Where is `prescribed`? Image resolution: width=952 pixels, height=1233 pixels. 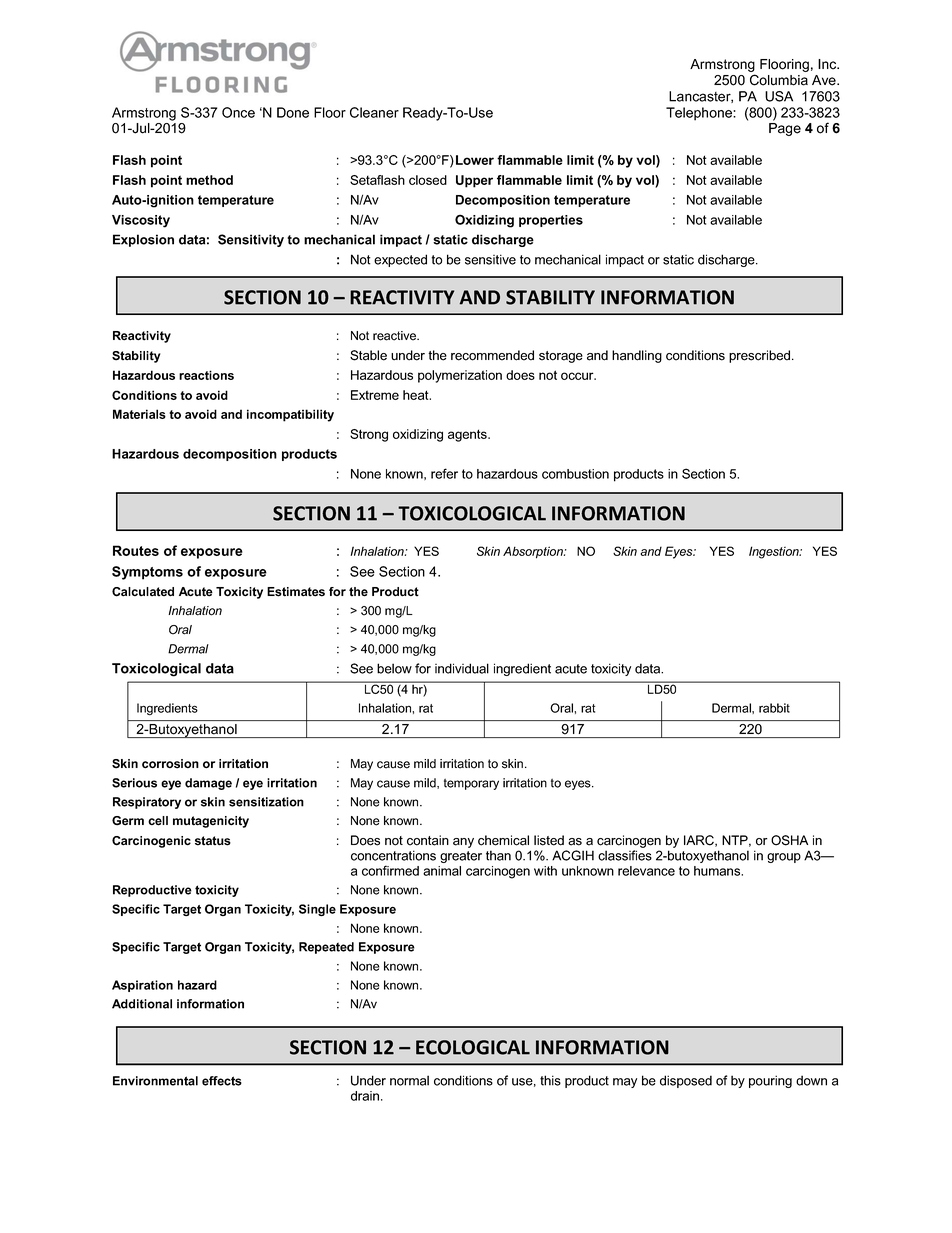 prescribed is located at coordinates (761, 356).
